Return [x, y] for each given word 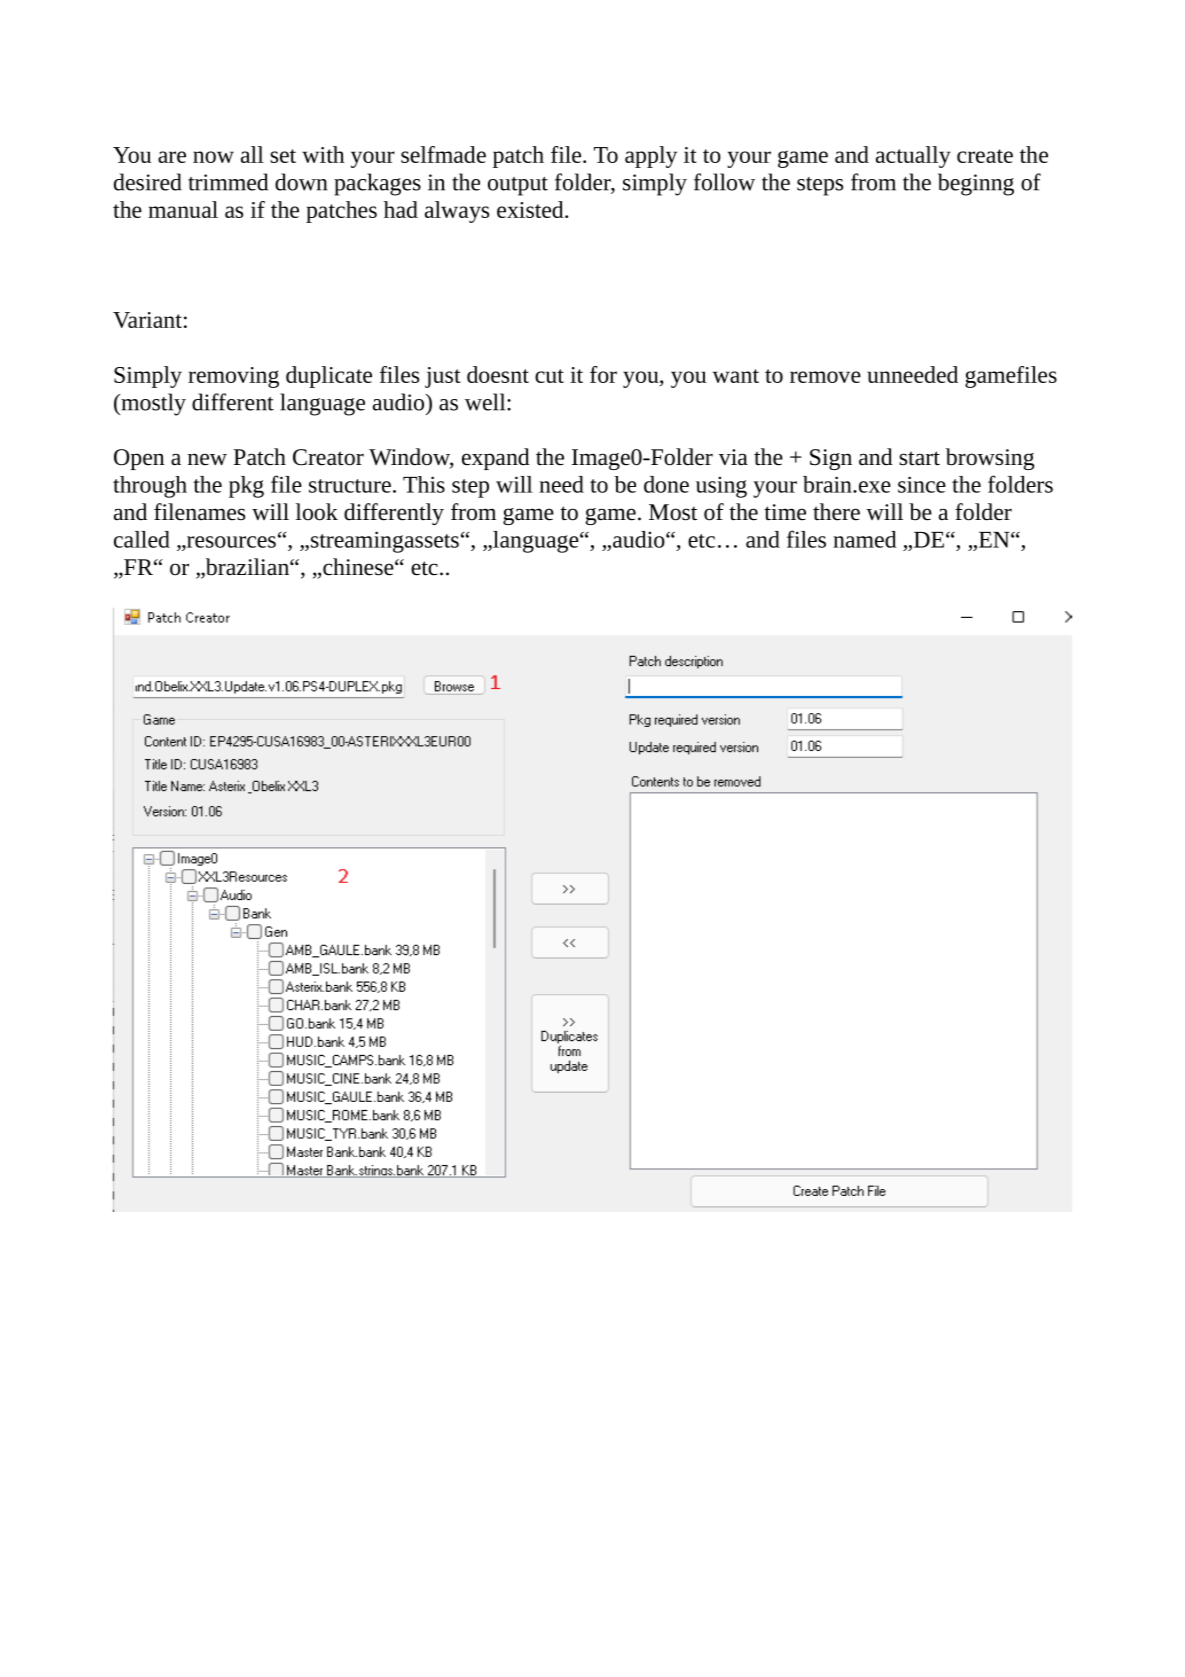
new [207, 459]
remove [825, 377]
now [213, 157]
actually [913, 157]
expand [496, 459]
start [919, 458]
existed [531, 209]
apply [651, 157]
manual [183, 209]
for [603, 374]
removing [233, 377]
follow [724, 182]
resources [230, 542]
